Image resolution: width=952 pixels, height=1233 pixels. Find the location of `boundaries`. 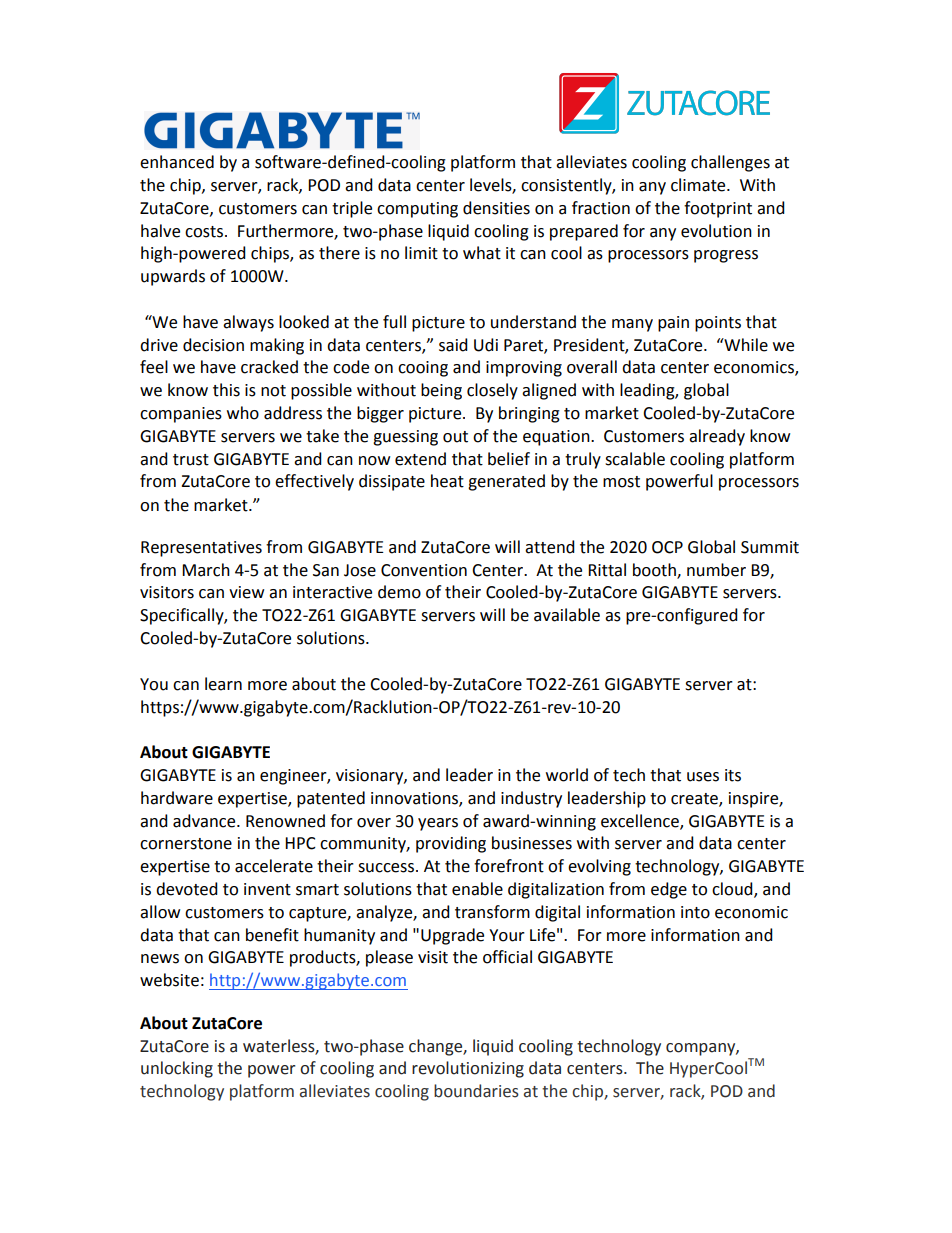

boundaries is located at coordinates (476, 1091).
